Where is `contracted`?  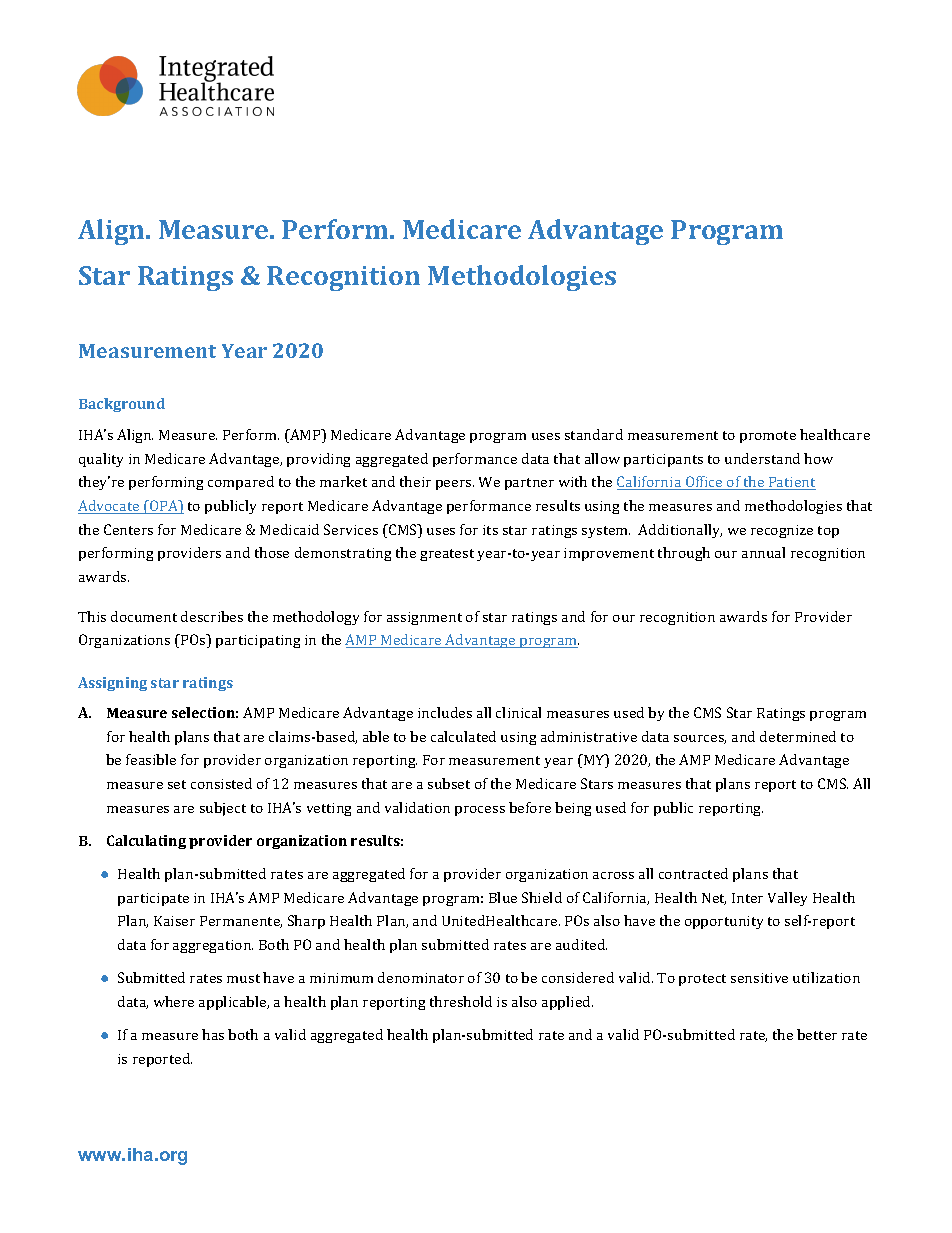 contracted is located at coordinates (693, 873).
